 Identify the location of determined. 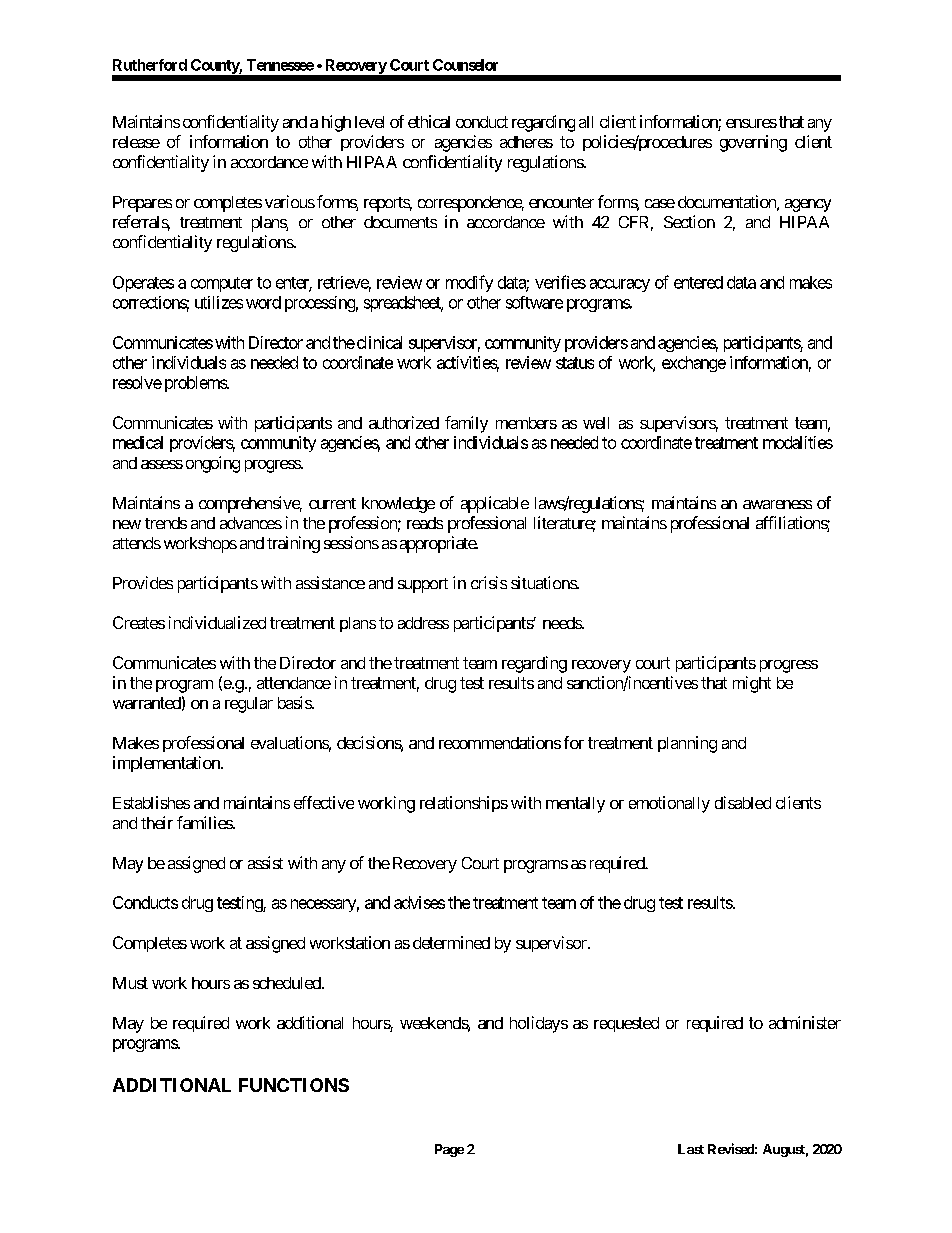
(451, 942).
